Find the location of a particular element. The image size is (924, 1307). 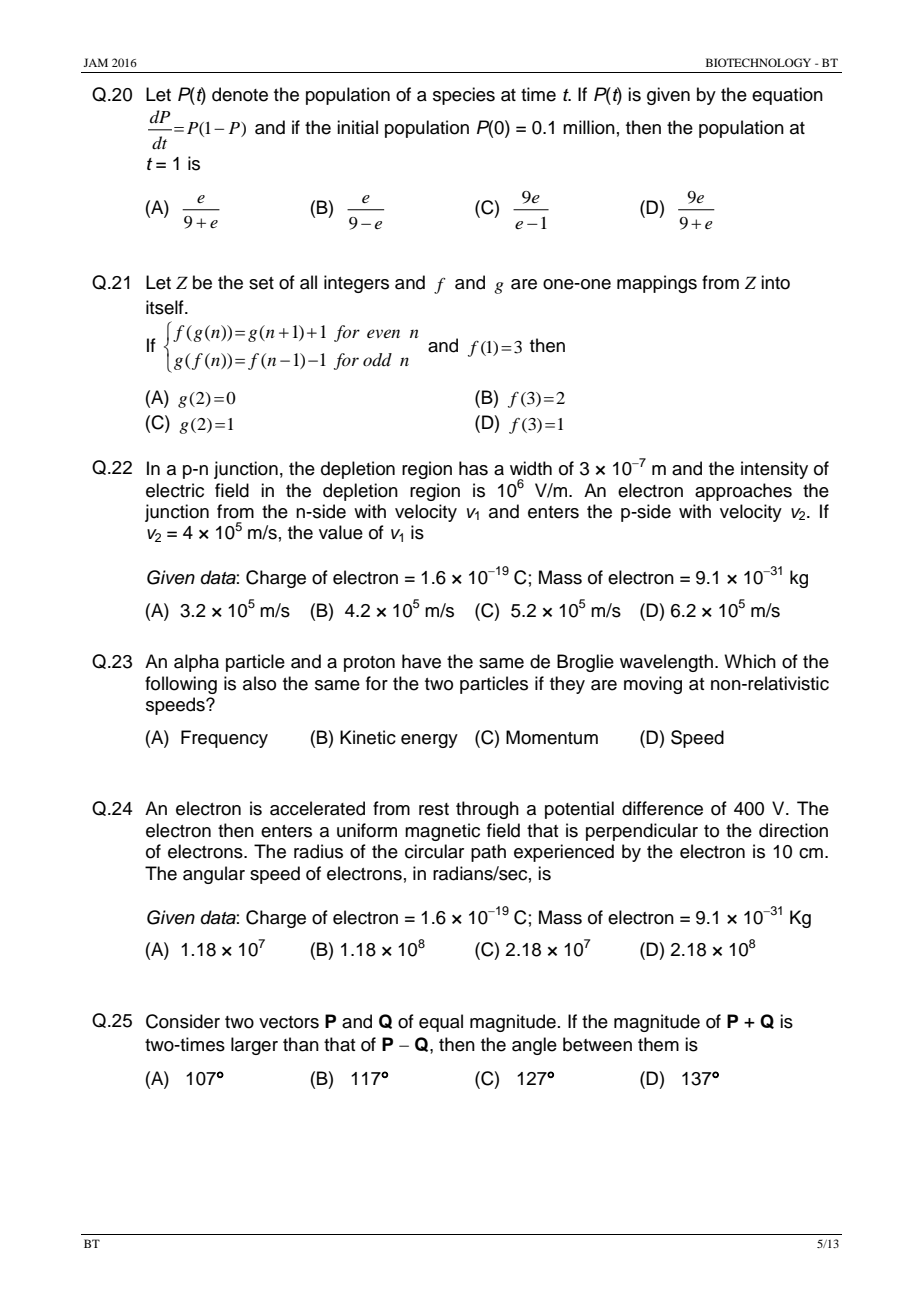

larger is located at coordinates (254, 1046).
